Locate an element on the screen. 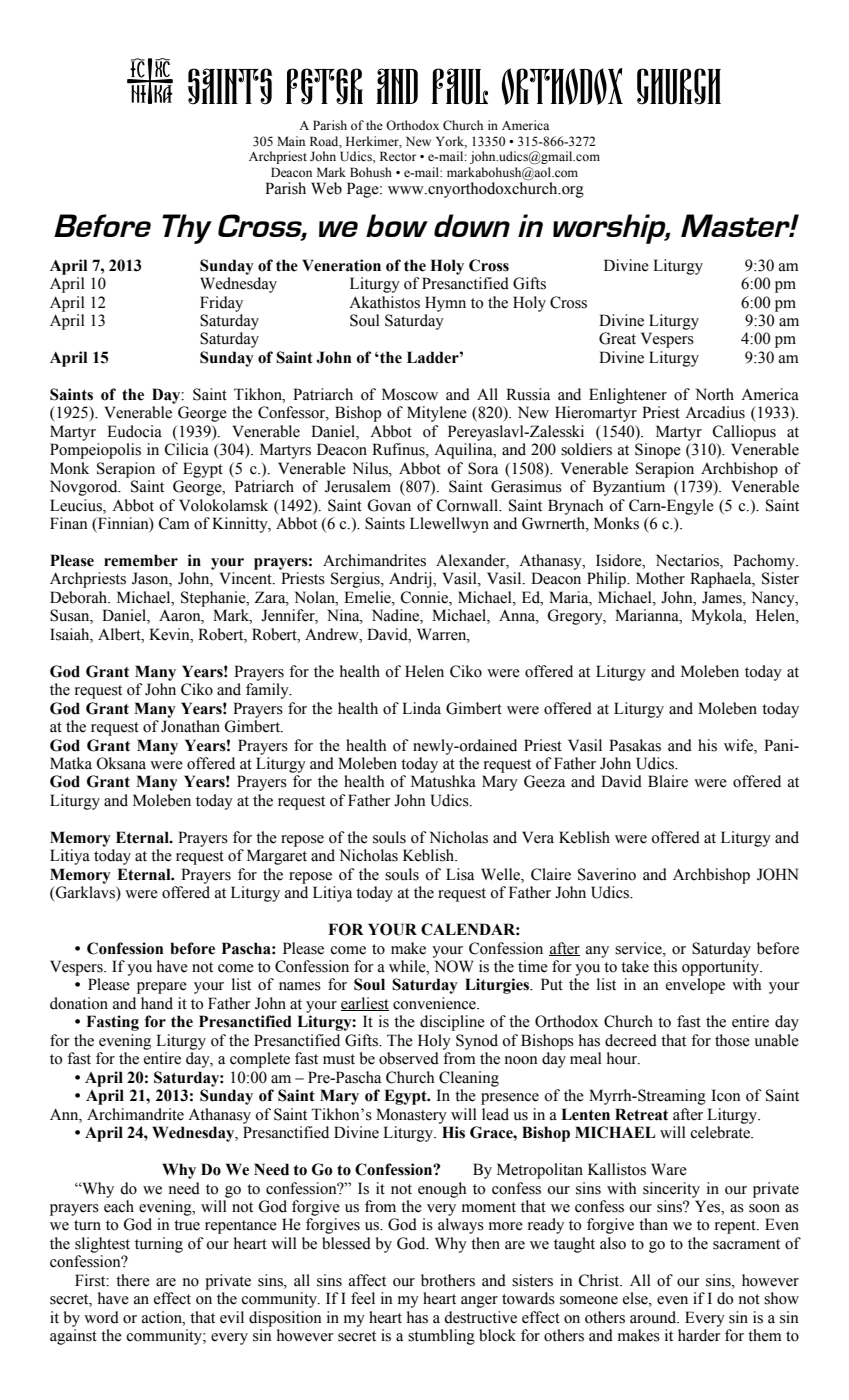  observed is located at coordinates (409, 1058).
